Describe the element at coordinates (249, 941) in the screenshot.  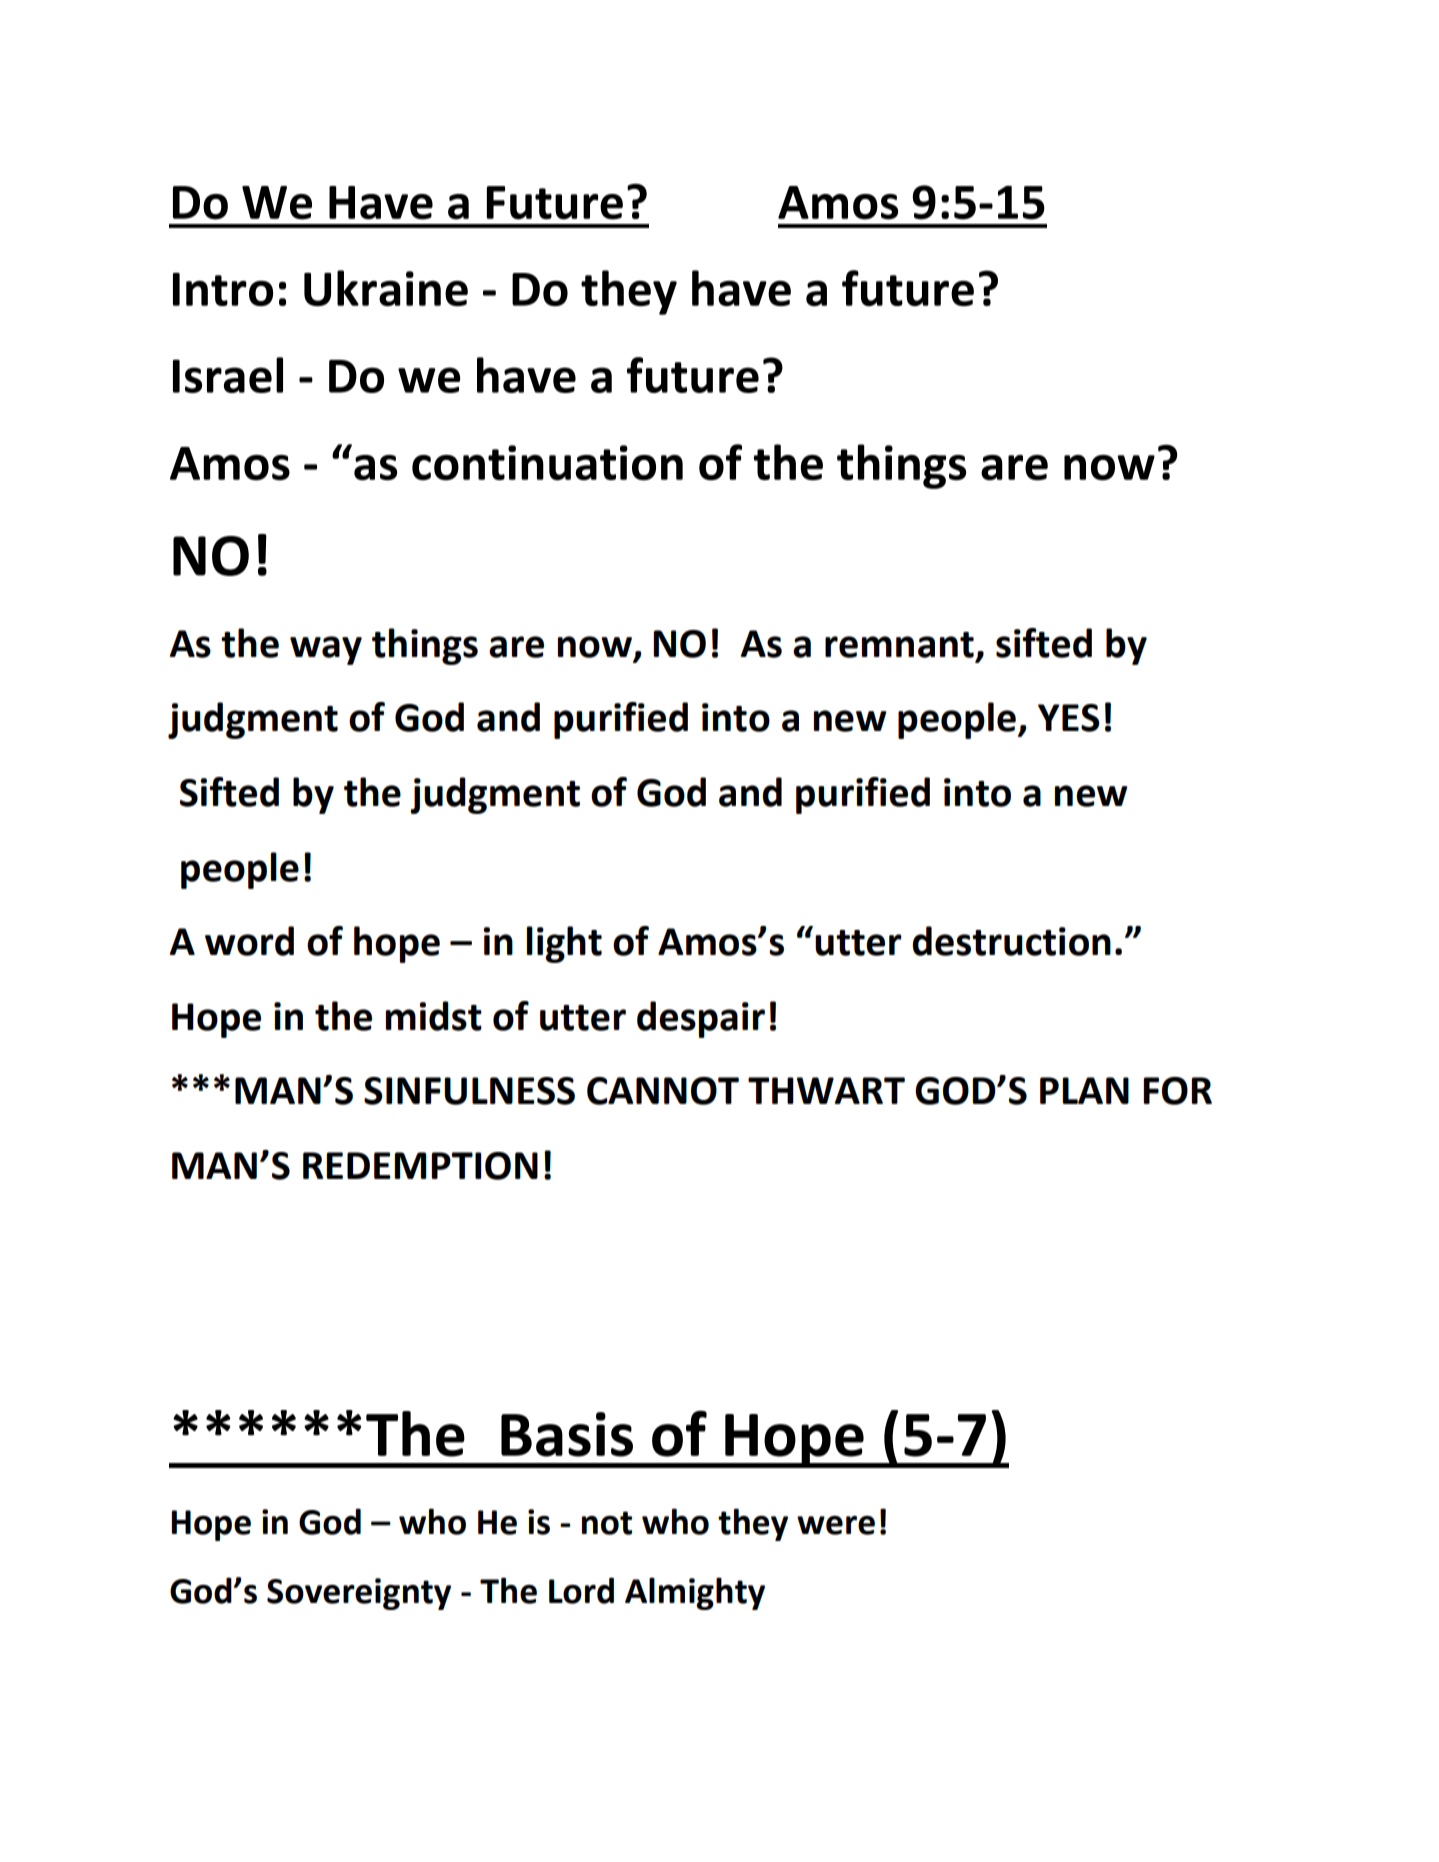
I see `word` at that location.
